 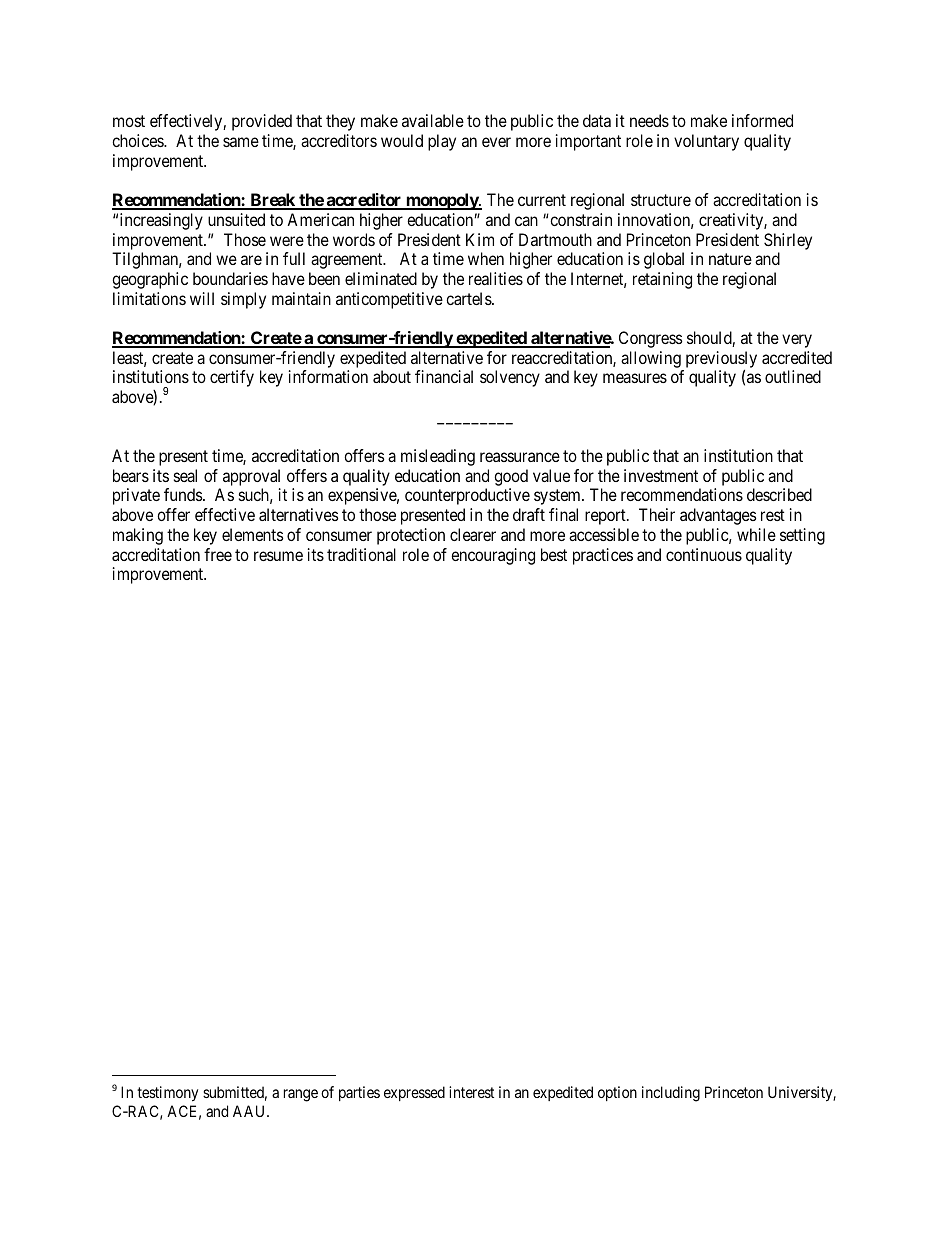 I want to click on voluntary, so click(x=706, y=142).
